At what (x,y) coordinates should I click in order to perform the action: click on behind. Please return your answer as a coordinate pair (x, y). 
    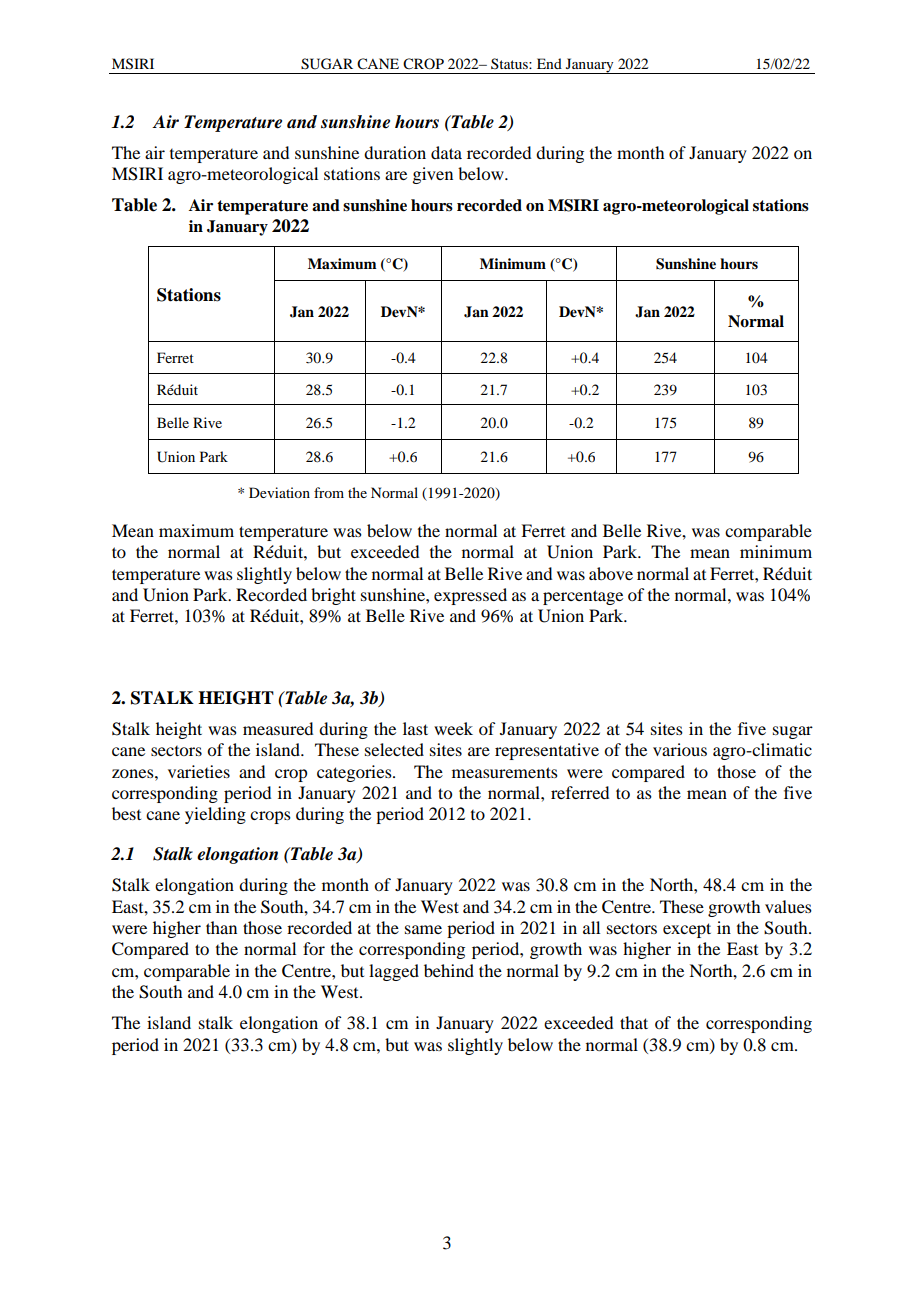
    Looking at the image, I should click on (449, 970).
